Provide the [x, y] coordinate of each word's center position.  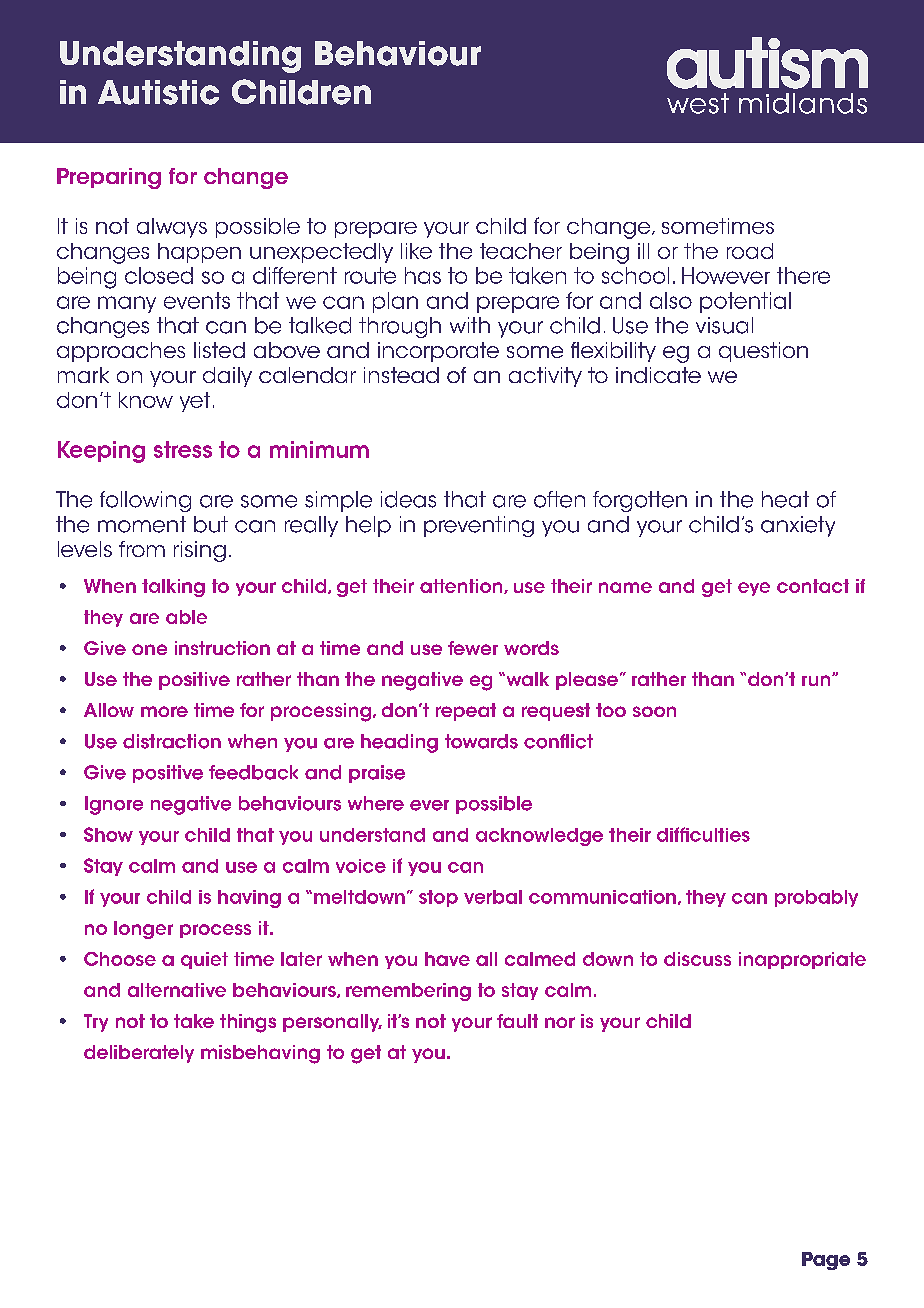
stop [438, 898]
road [750, 251]
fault [517, 1021]
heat [785, 499]
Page [826, 1261]
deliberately [139, 1054]
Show [108, 834]
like [416, 251]
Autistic [158, 92]
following [145, 501]
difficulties [703, 834]
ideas [408, 499]
